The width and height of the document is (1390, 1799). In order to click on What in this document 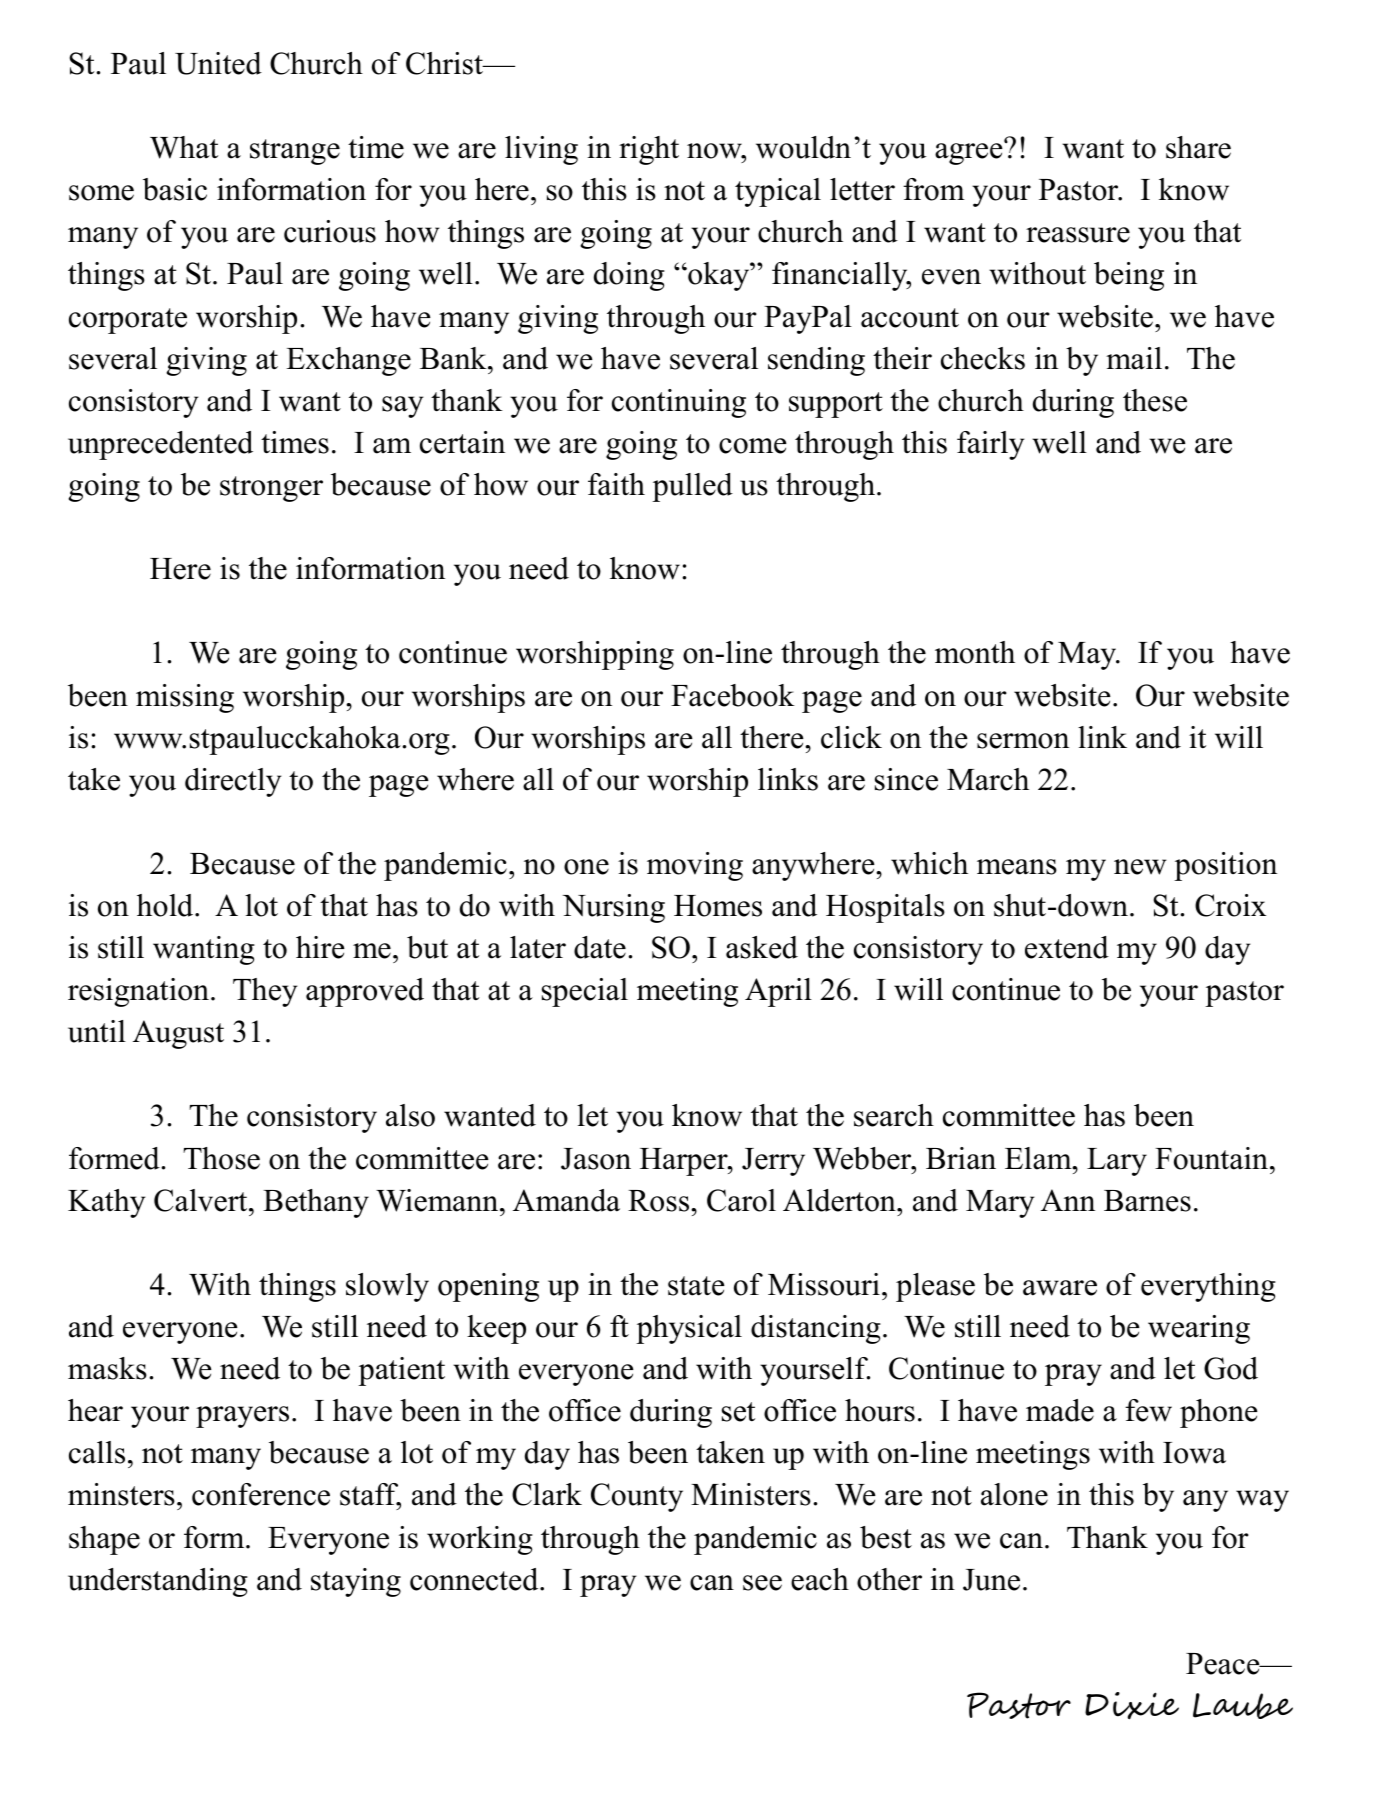, I will do `click(184, 147)`.
